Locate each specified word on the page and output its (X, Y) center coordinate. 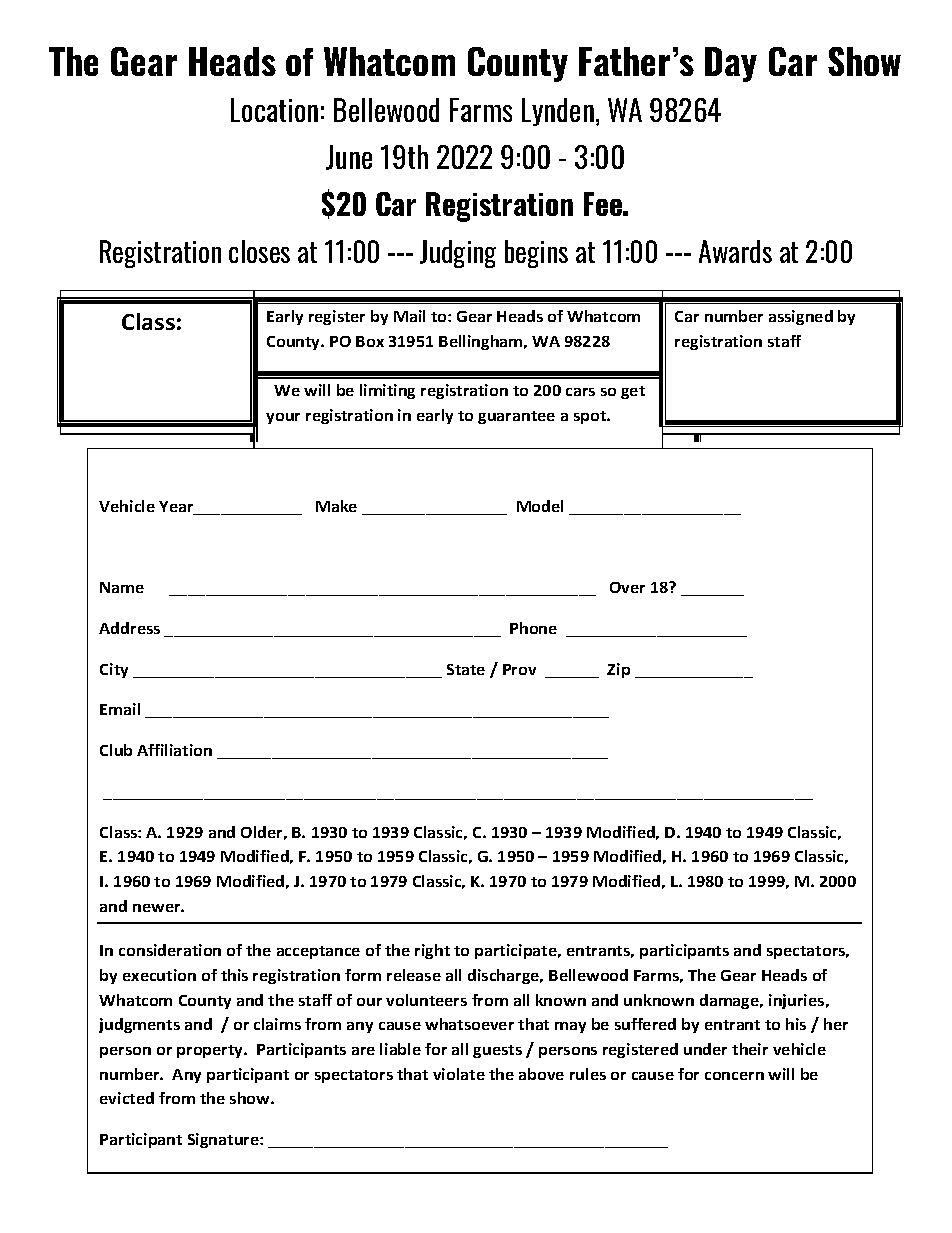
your (283, 418)
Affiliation (174, 750)
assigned (801, 317)
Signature (224, 1140)
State (466, 669)
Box (370, 341)
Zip (618, 670)
